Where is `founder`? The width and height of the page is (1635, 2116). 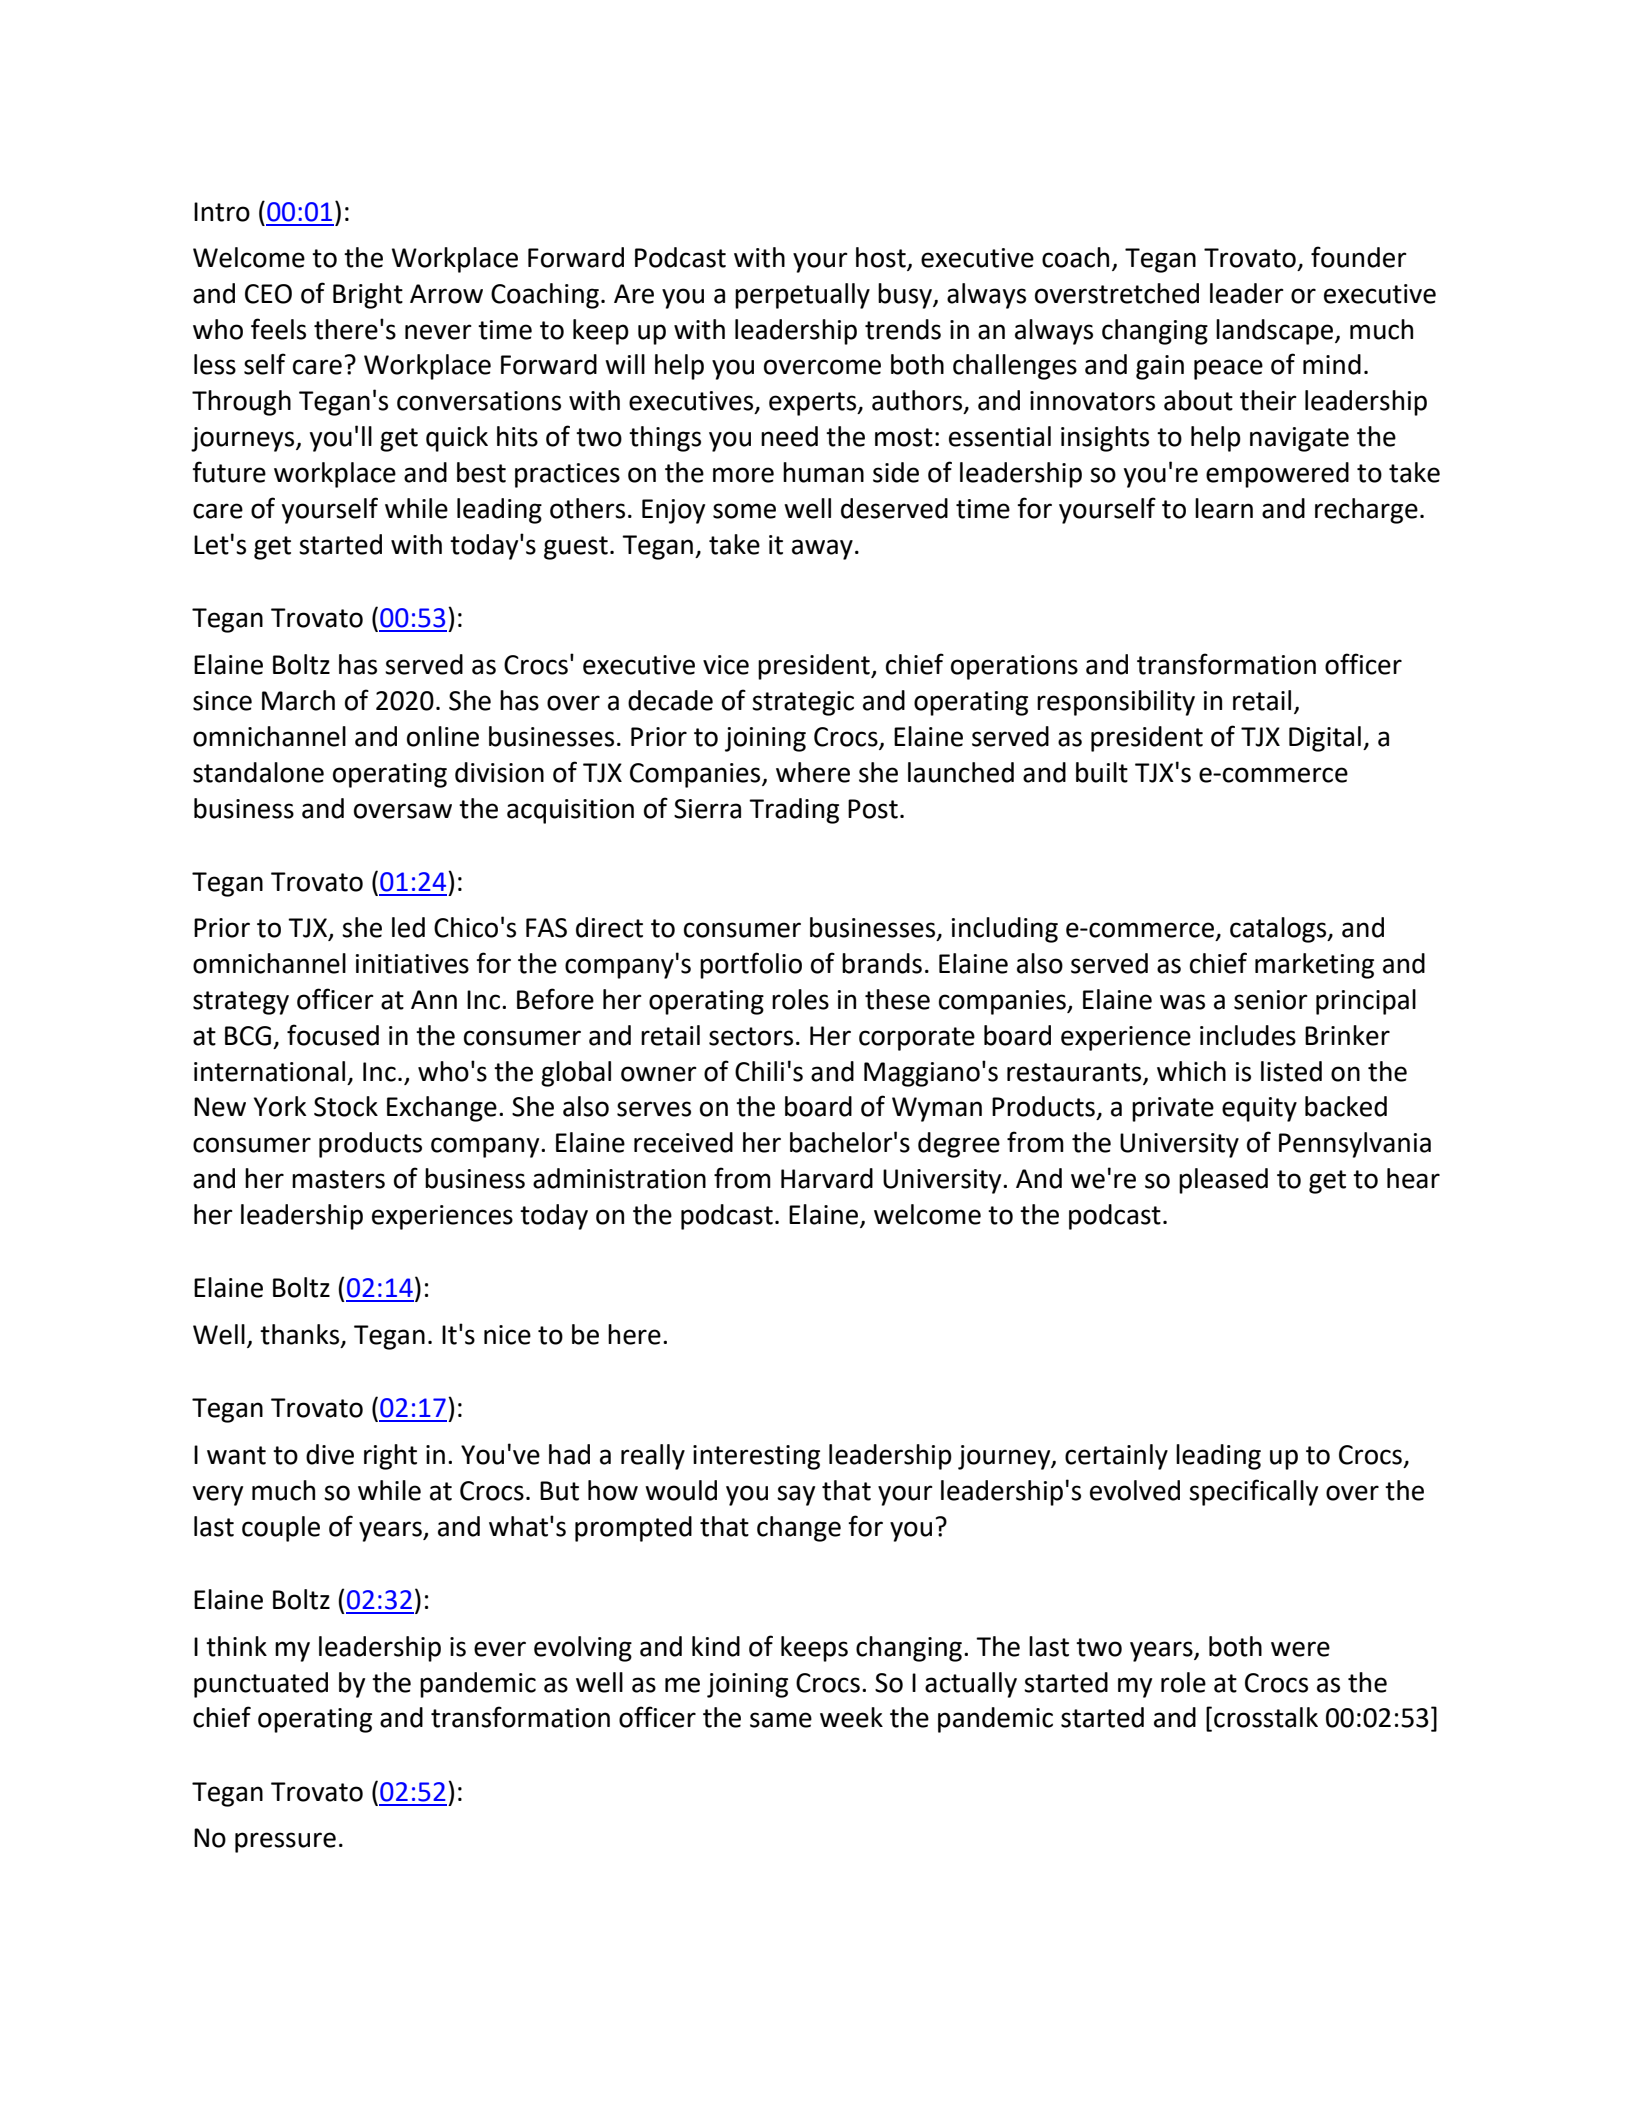 founder is located at coordinates (1359, 257).
